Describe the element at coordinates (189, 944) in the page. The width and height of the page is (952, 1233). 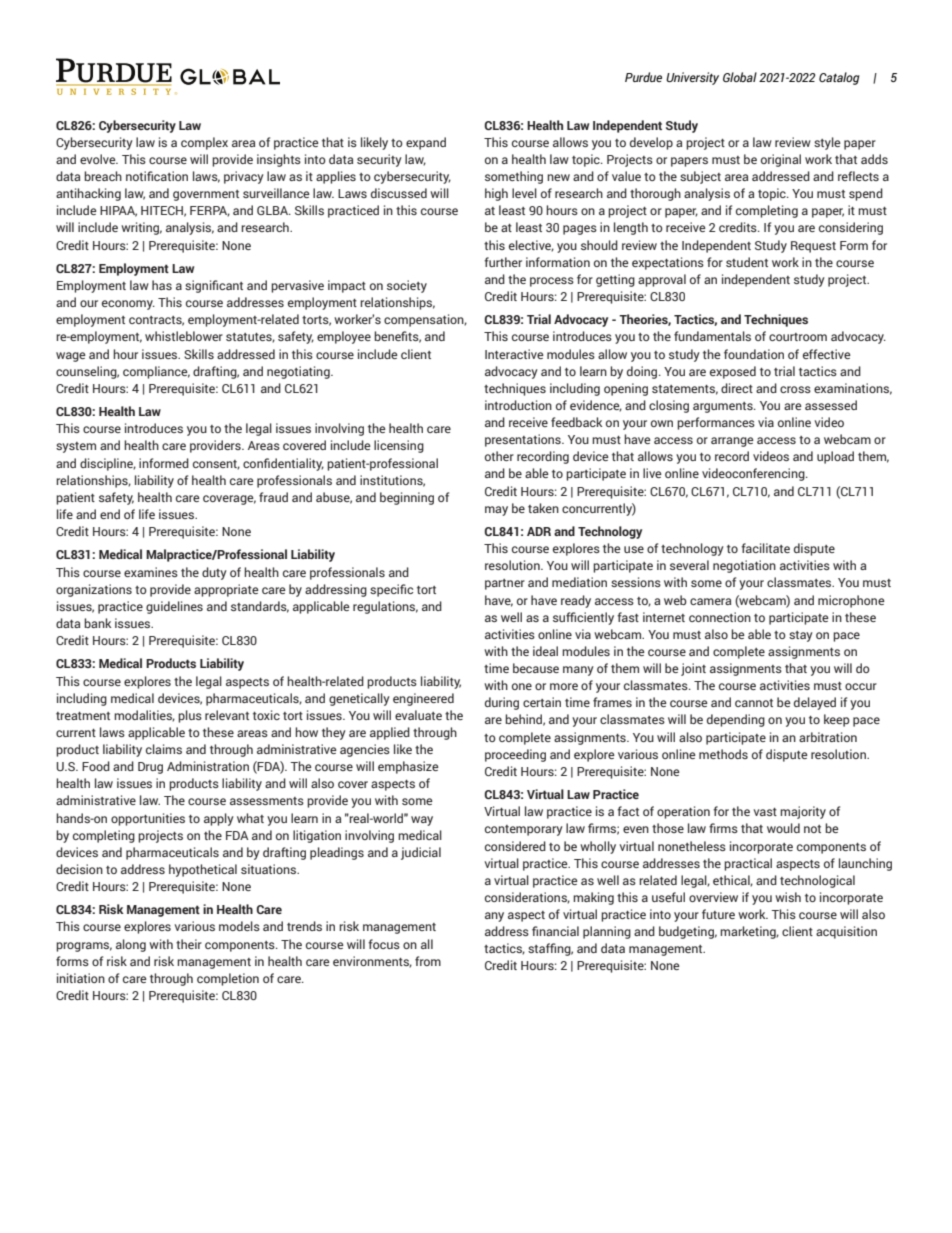
I see `their` at that location.
